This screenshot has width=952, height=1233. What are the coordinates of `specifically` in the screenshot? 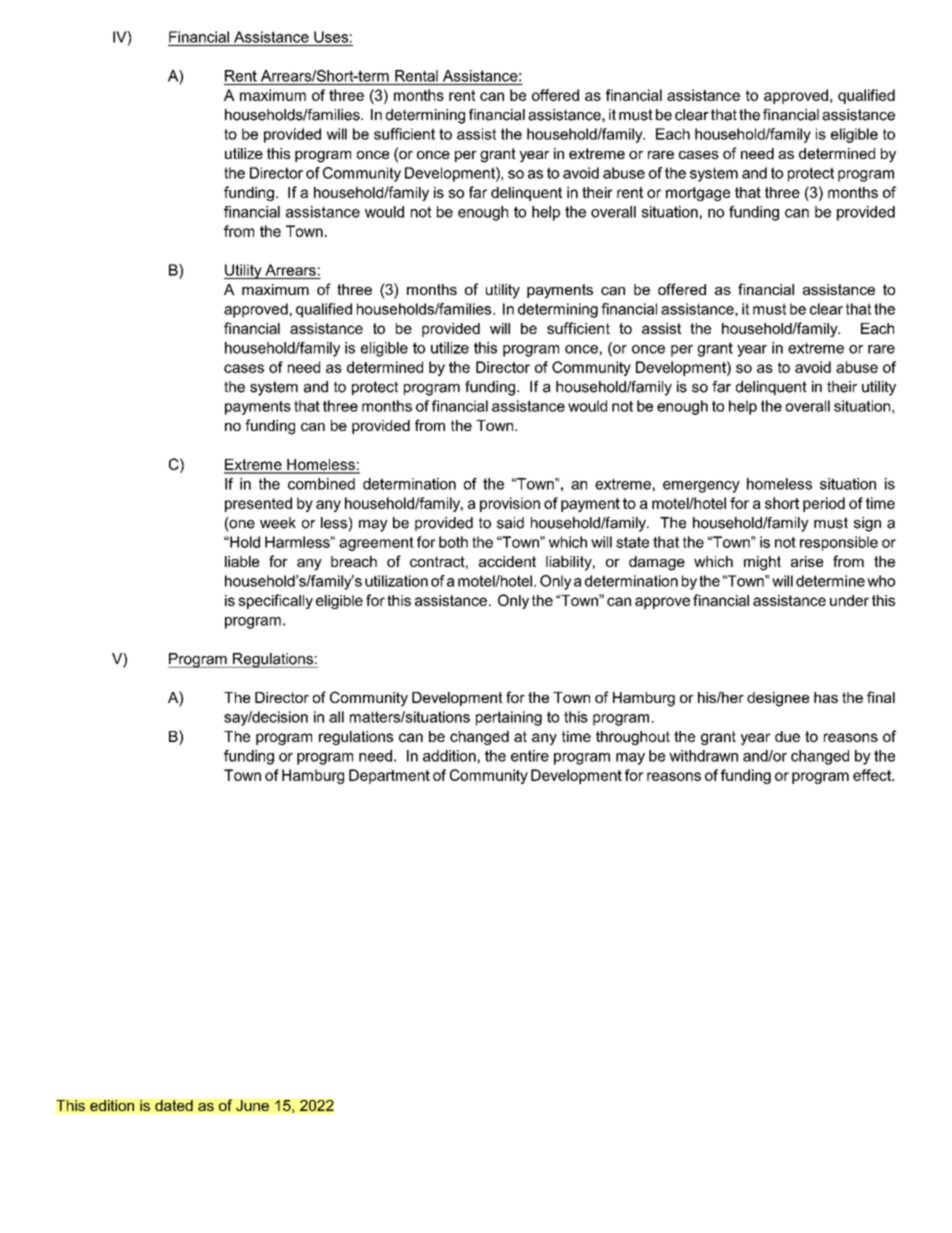 It's located at (275, 601).
